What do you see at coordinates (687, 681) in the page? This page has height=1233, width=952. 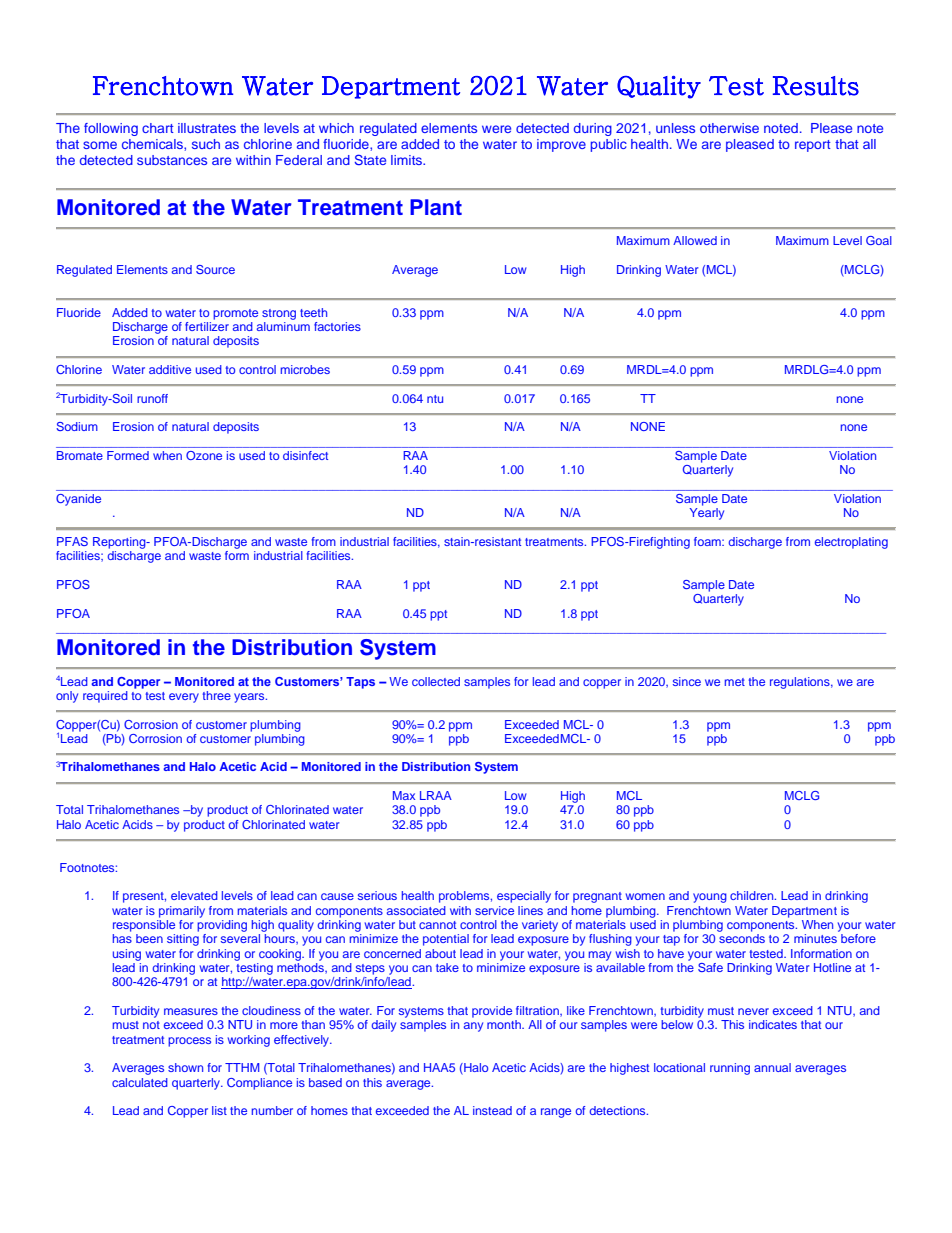 I see `since` at bounding box center [687, 681].
